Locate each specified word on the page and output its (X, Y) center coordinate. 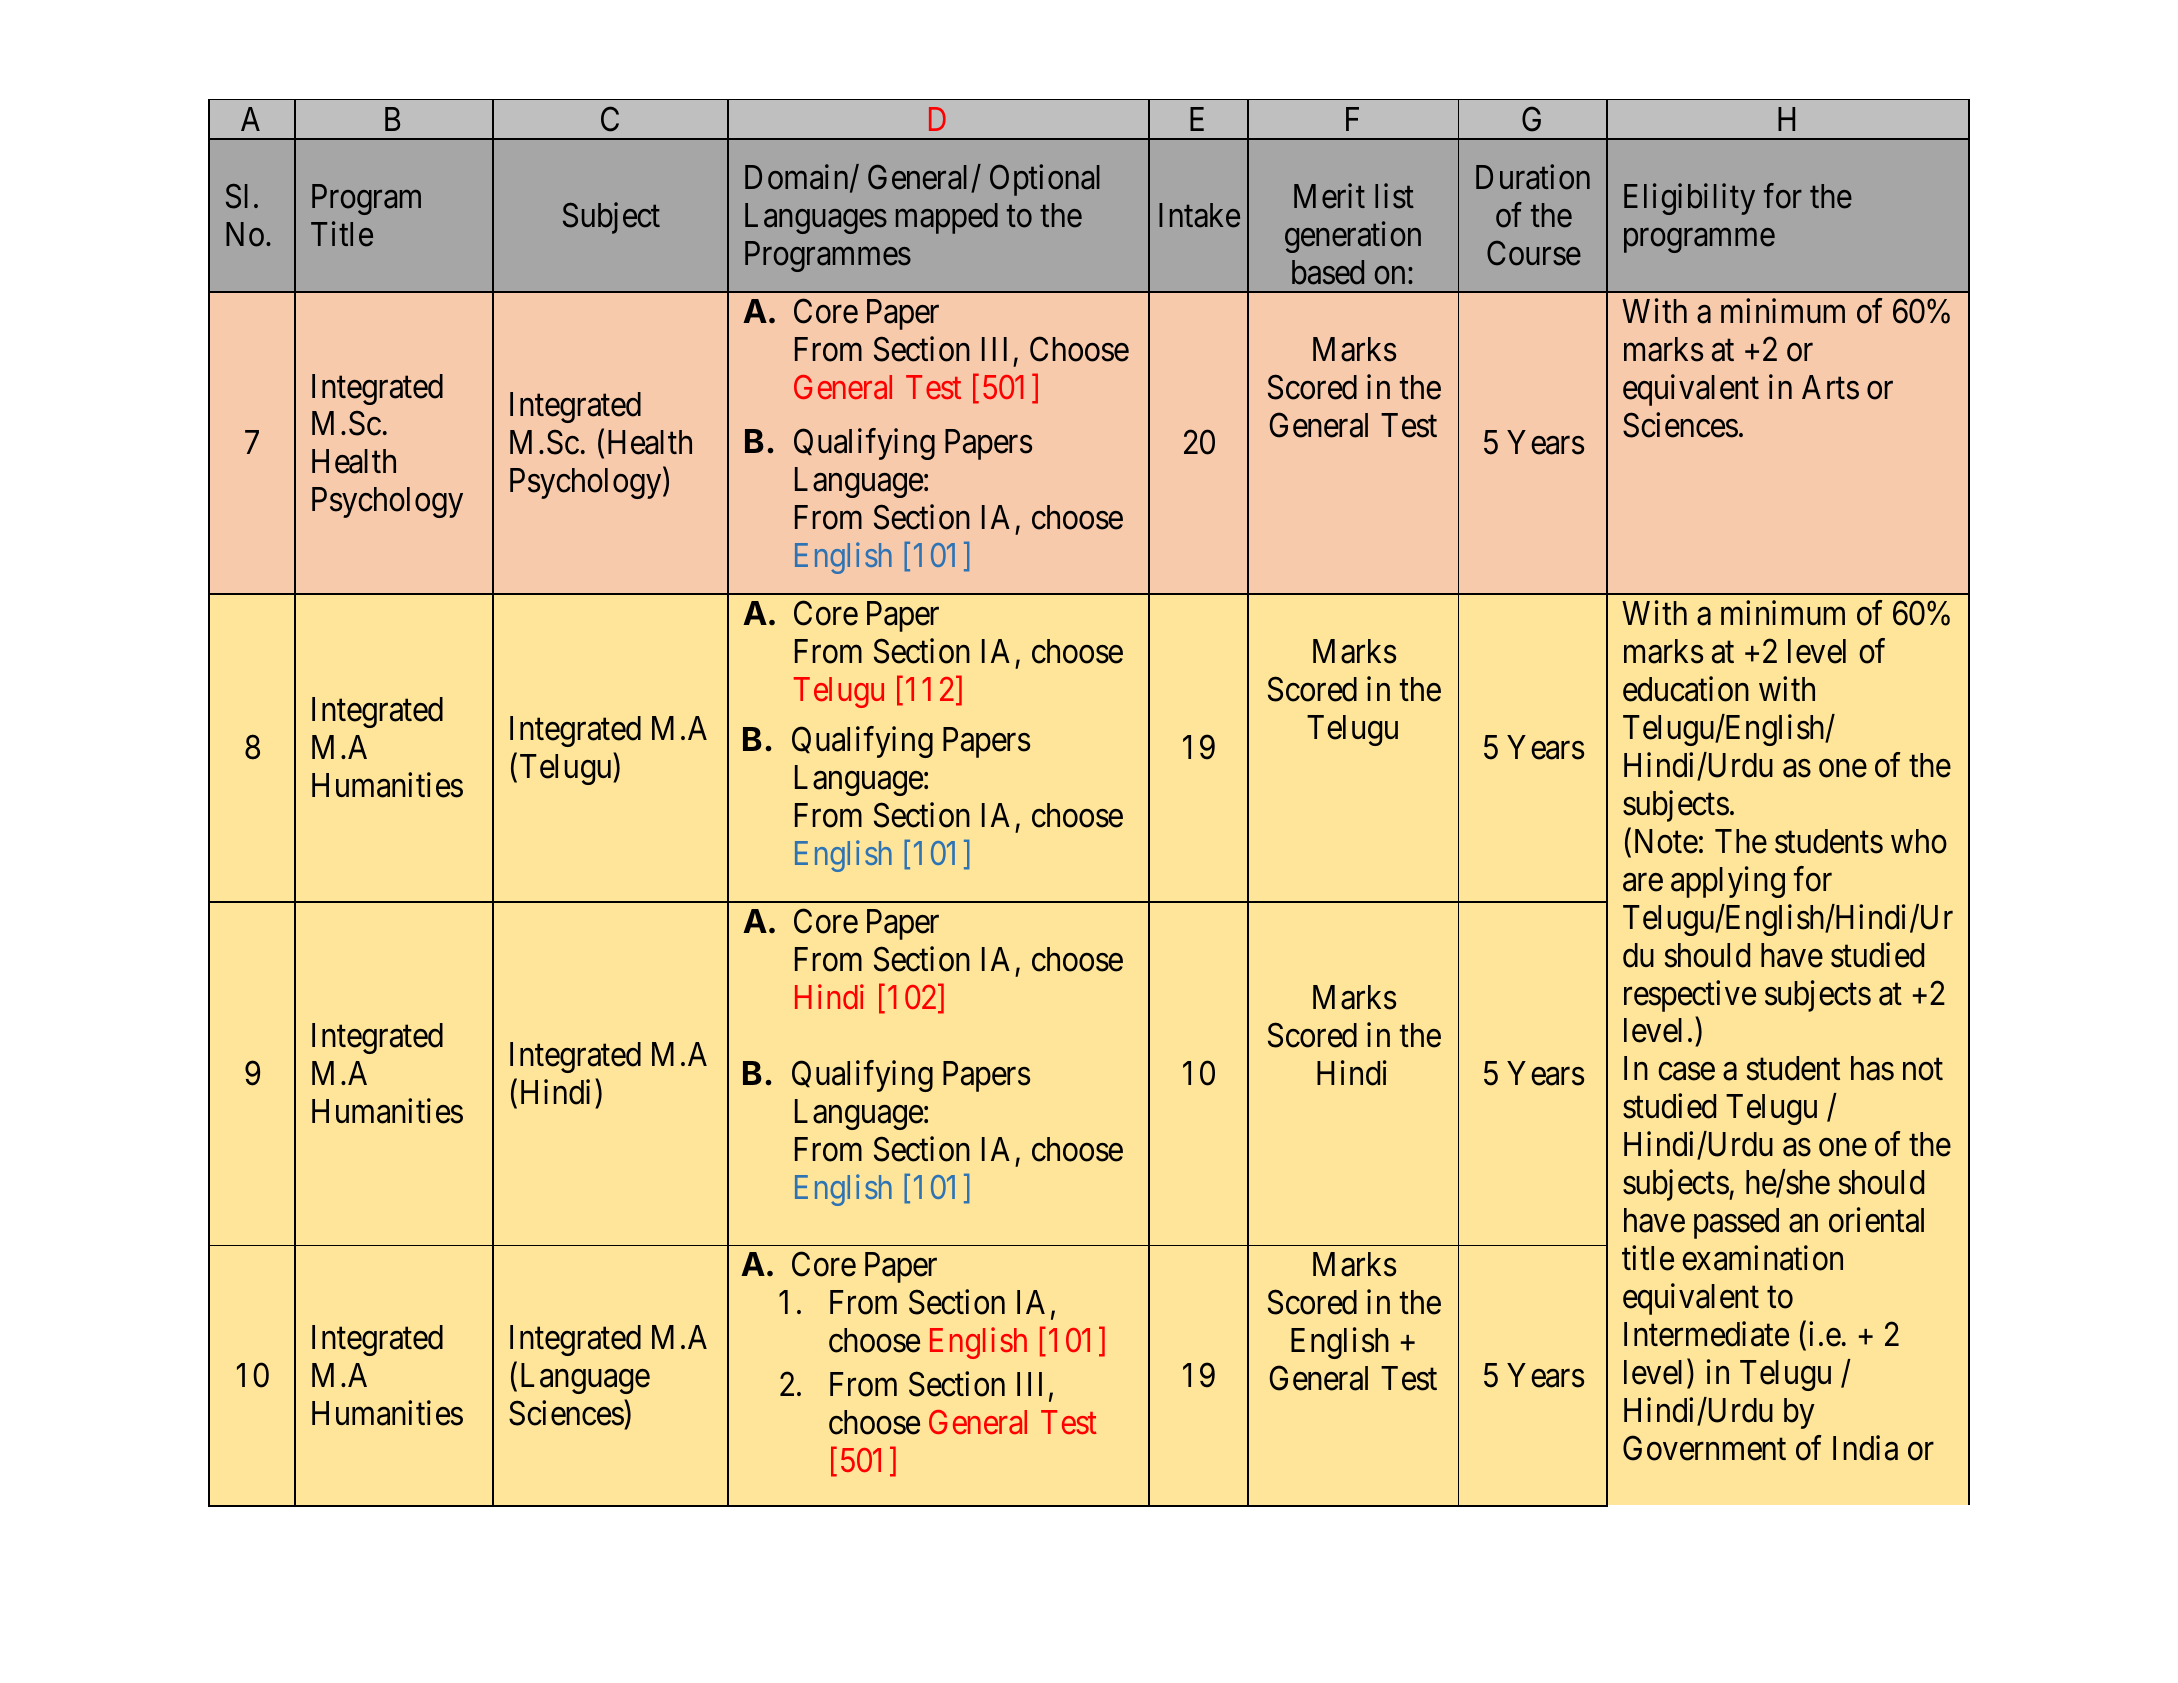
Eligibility (1689, 199)
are (1643, 882)
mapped (947, 218)
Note (1666, 841)
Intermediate (1706, 1334)
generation (1353, 237)
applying (1728, 882)
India (1865, 1448)
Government (1704, 1448)
